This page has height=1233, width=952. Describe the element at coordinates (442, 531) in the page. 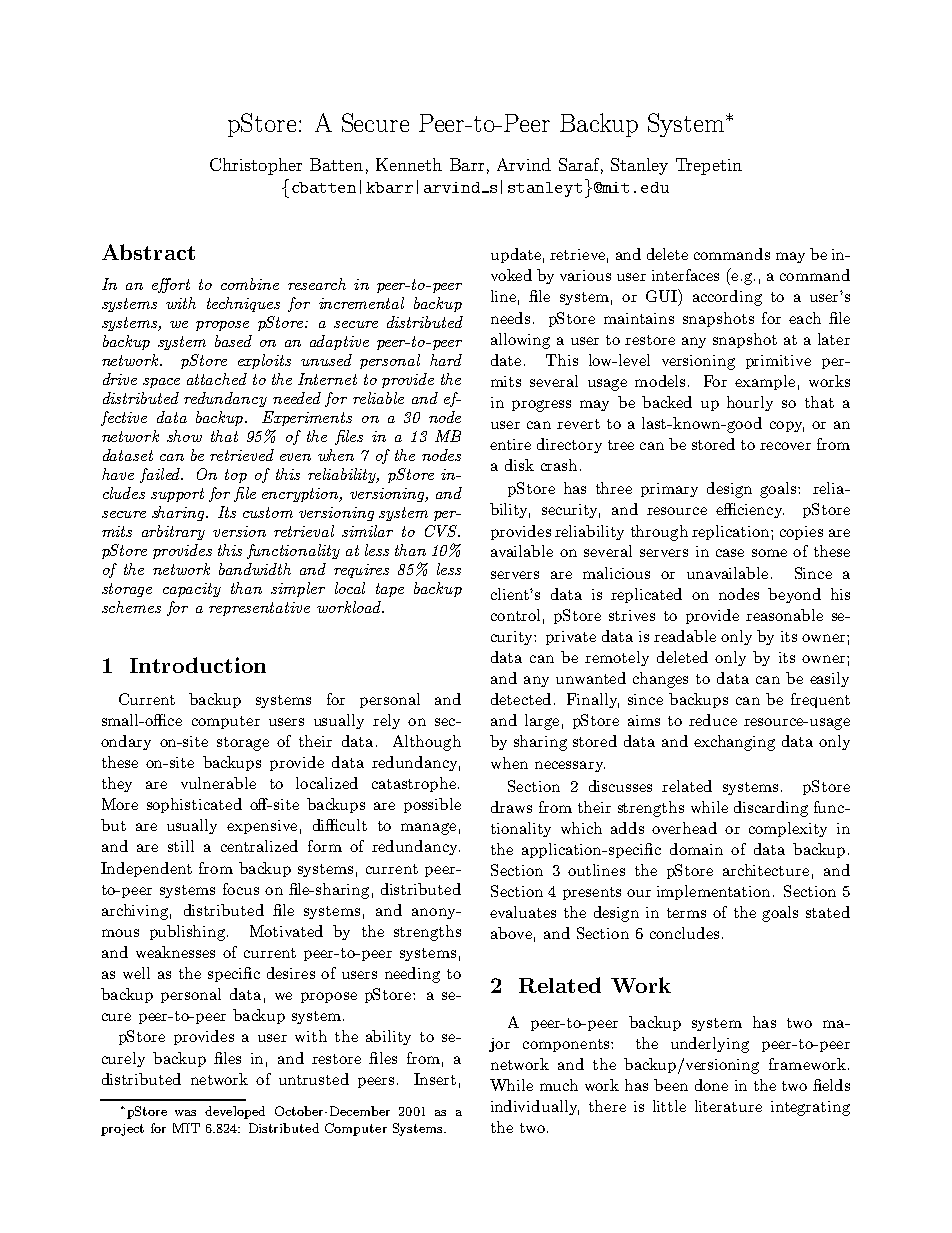

I see `CVS` at that location.
